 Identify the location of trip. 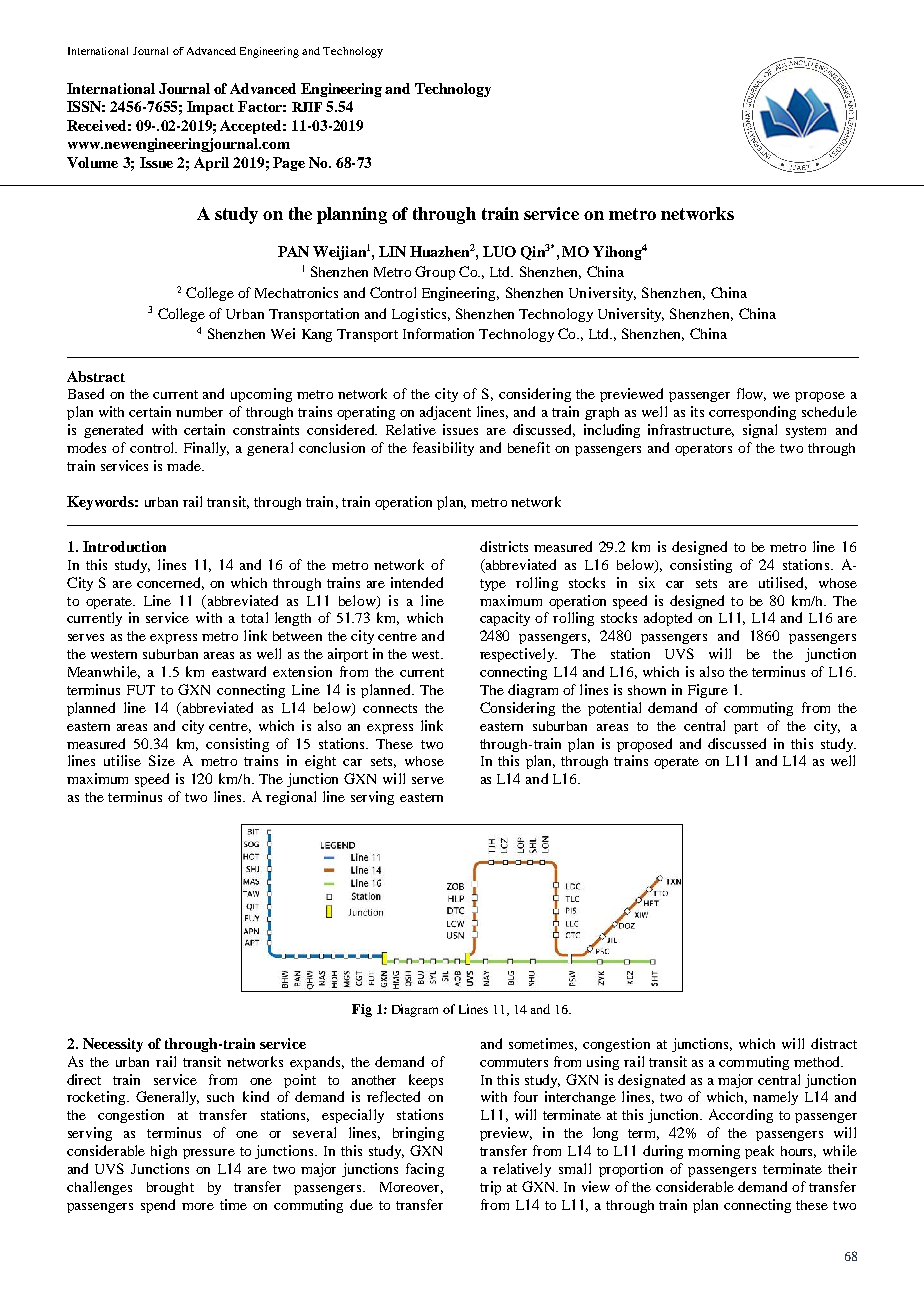
(490, 1188).
